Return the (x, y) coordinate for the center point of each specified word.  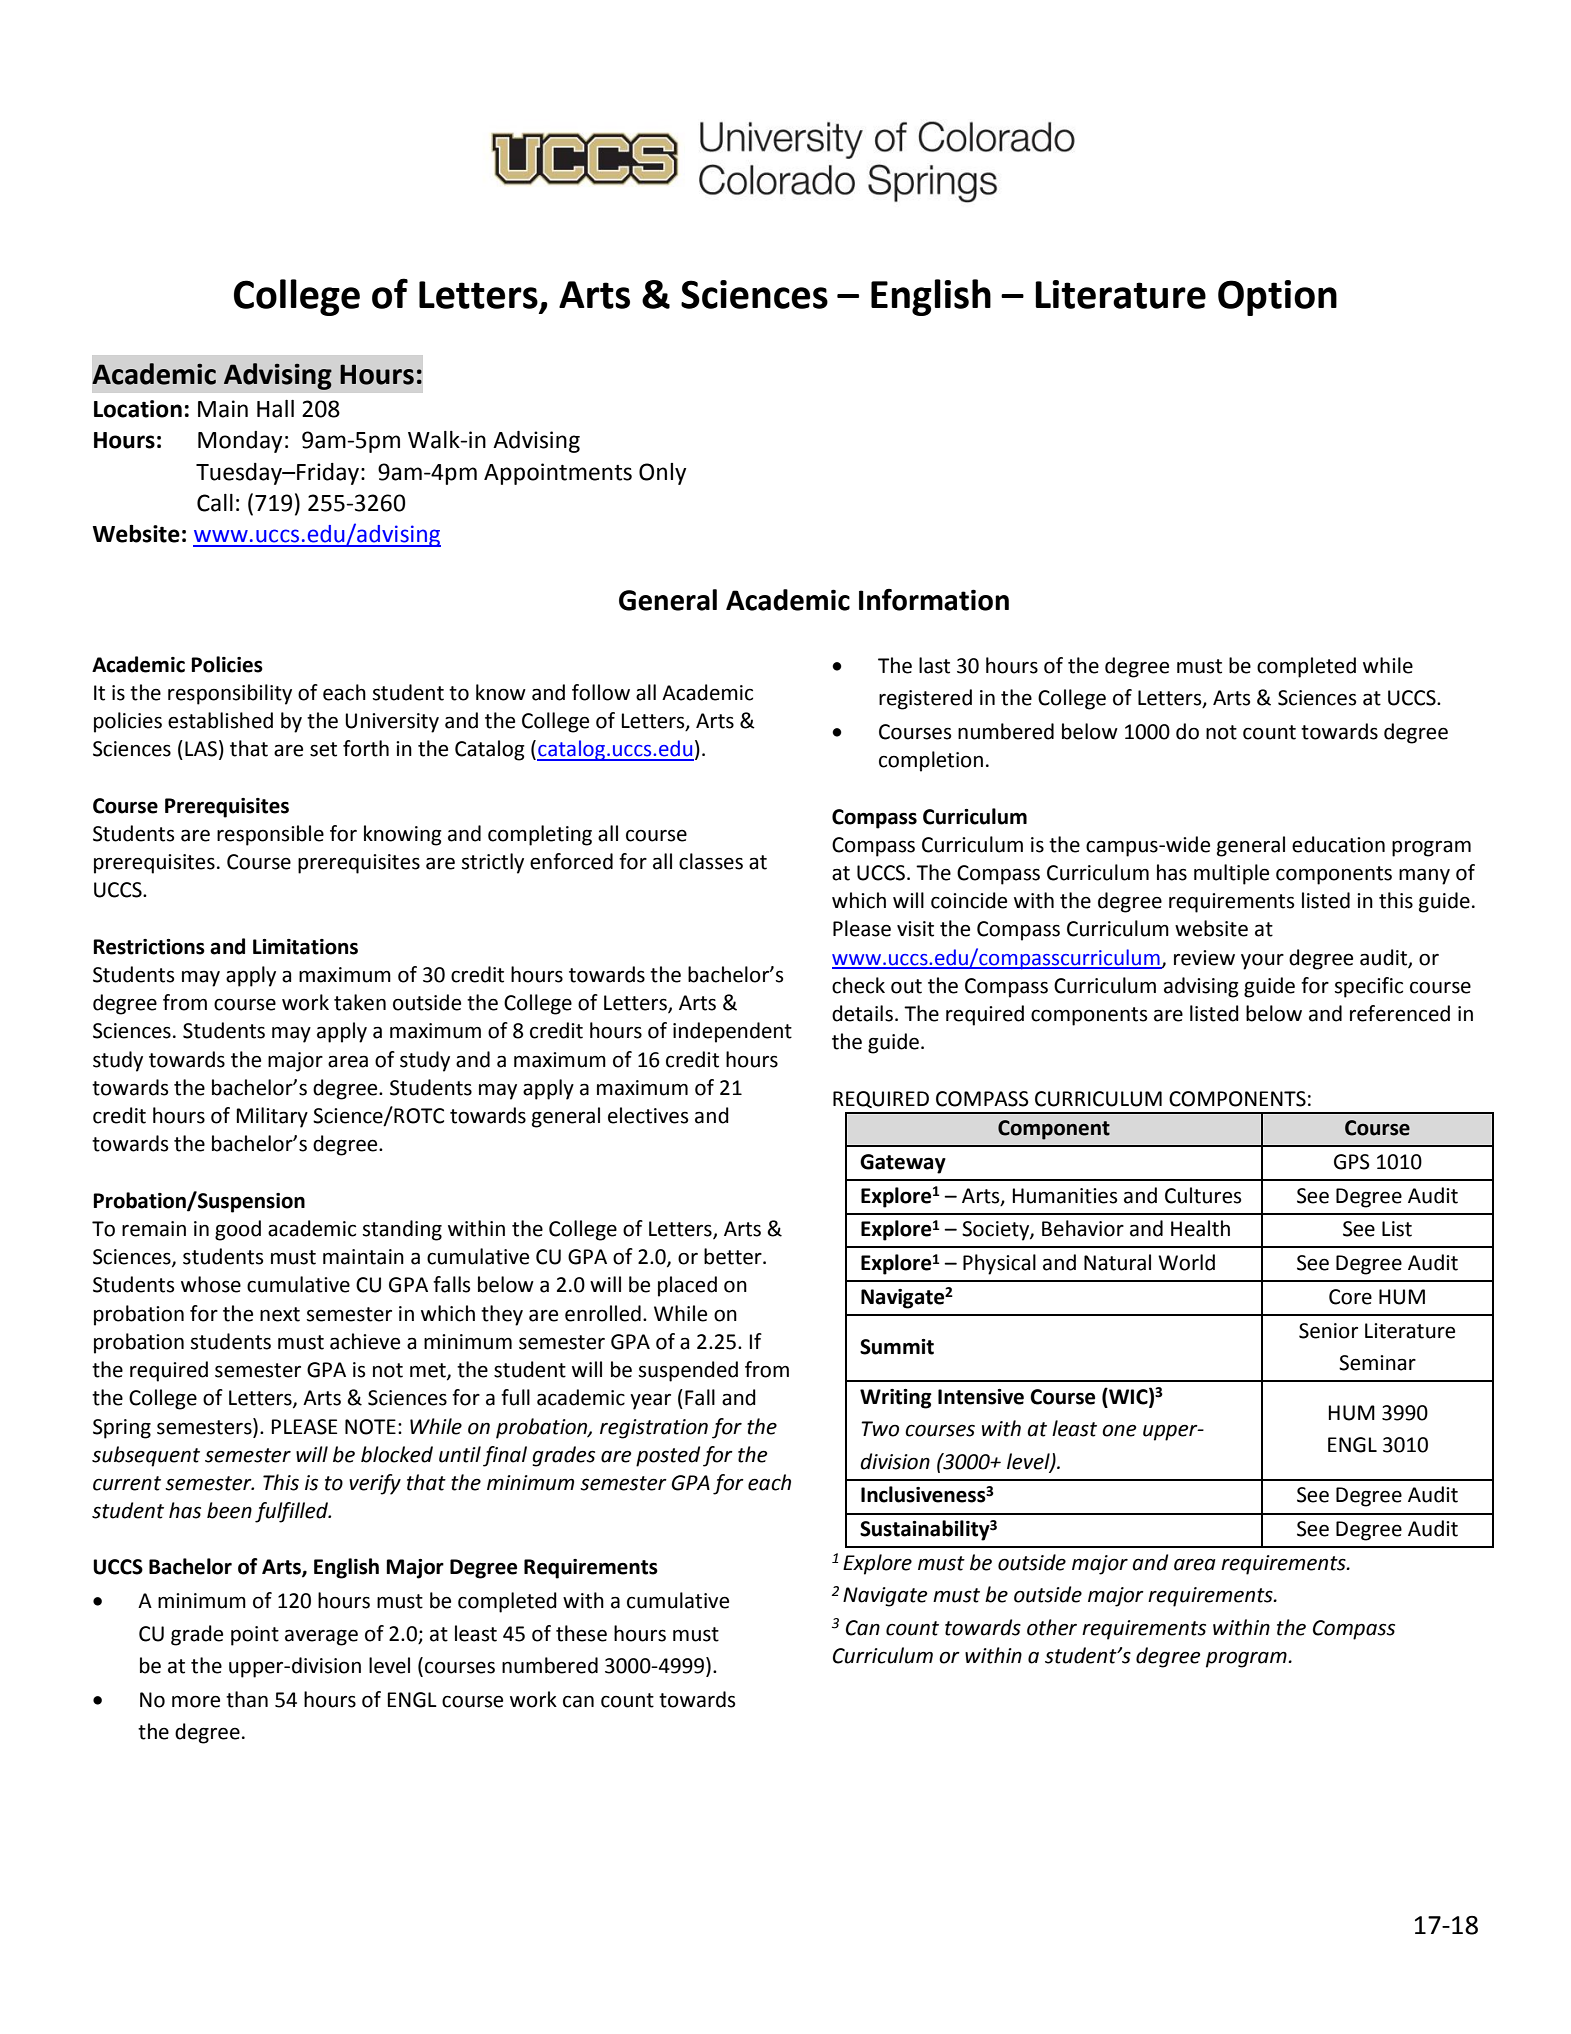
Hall (275, 409)
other (1052, 1627)
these (581, 1633)
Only (662, 474)
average (321, 1637)
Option (1277, 298)
